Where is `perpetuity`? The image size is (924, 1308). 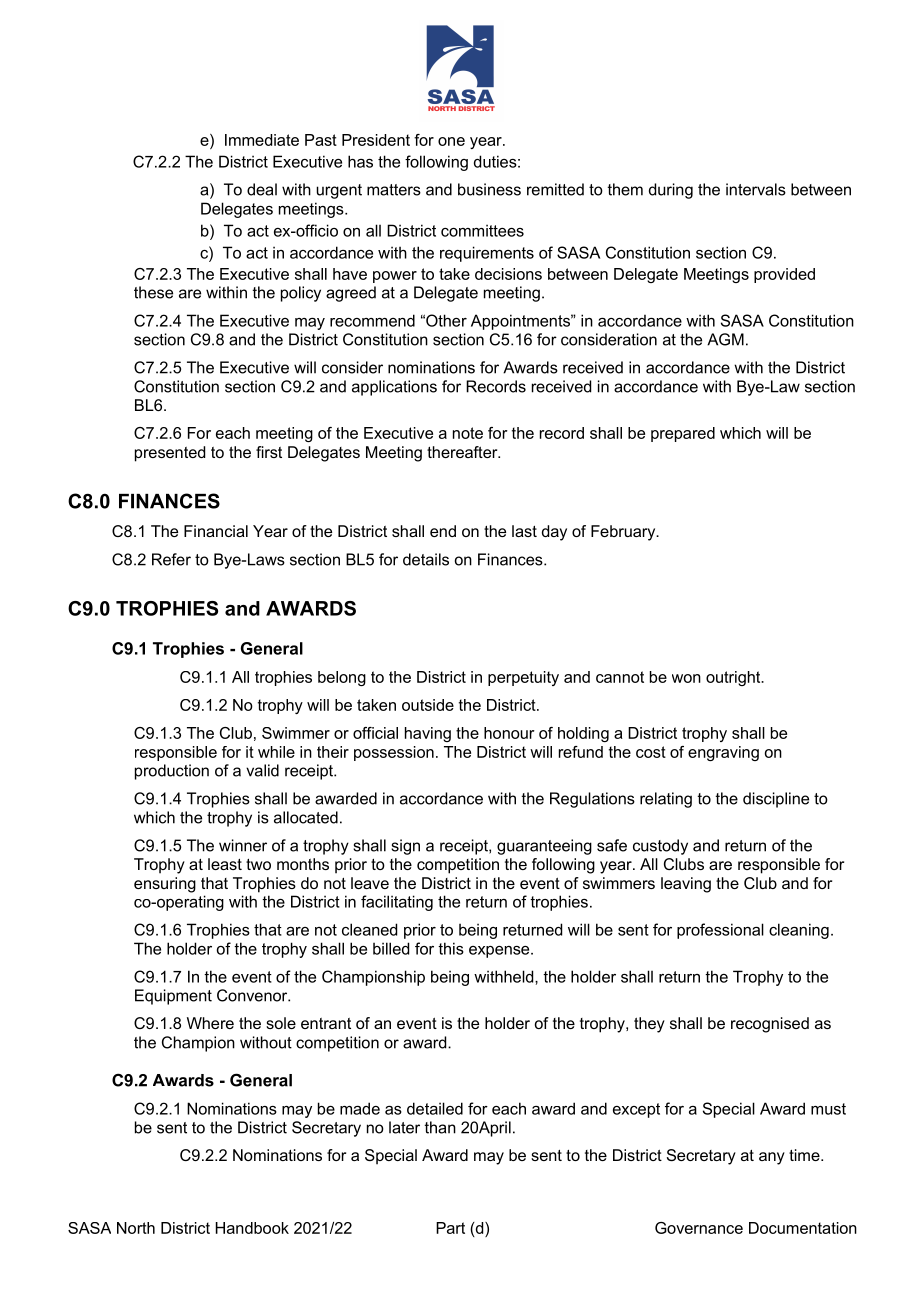 perpetuity is located at coordinates (523, 678).
